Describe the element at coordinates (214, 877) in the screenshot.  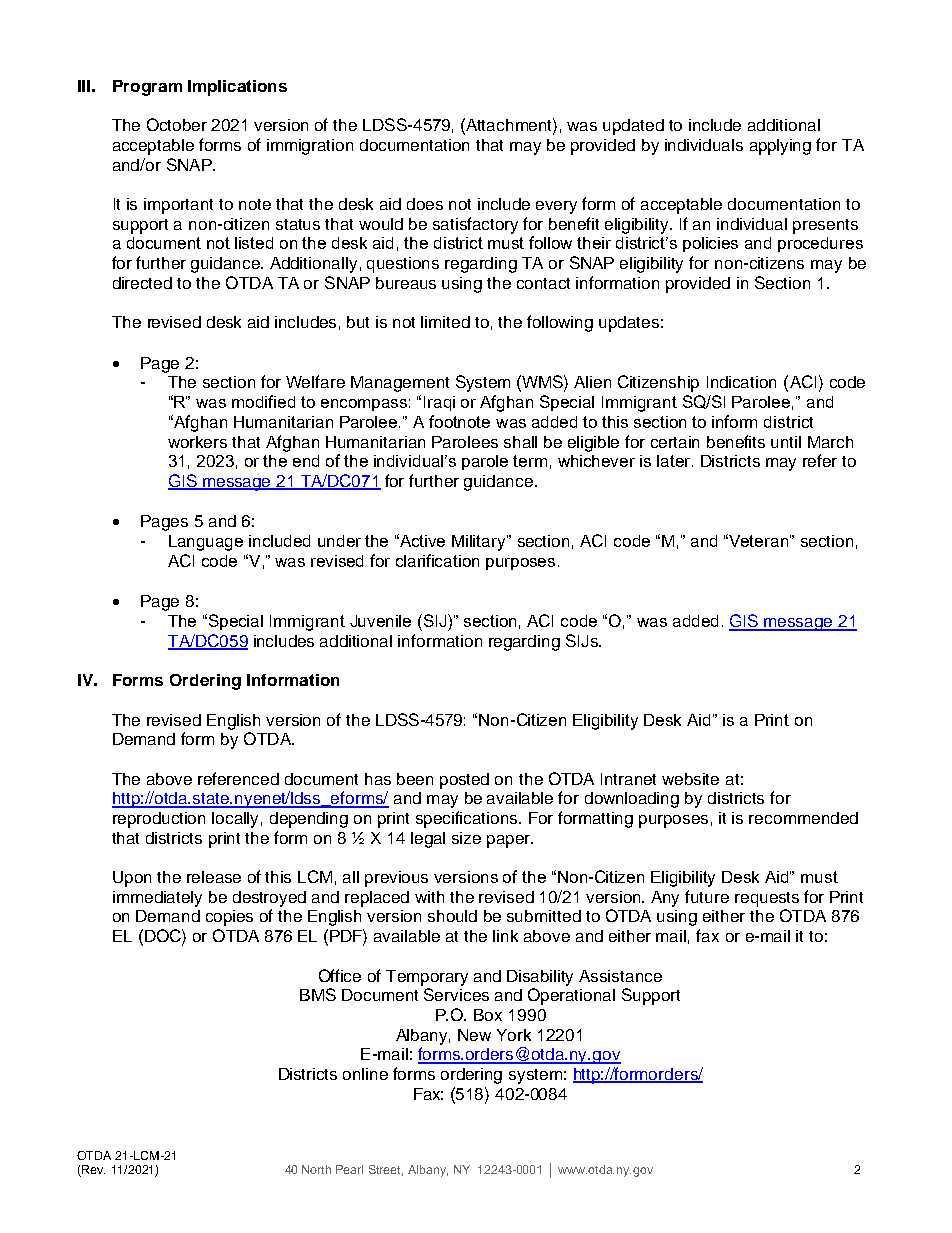
I see `release` at that location.
